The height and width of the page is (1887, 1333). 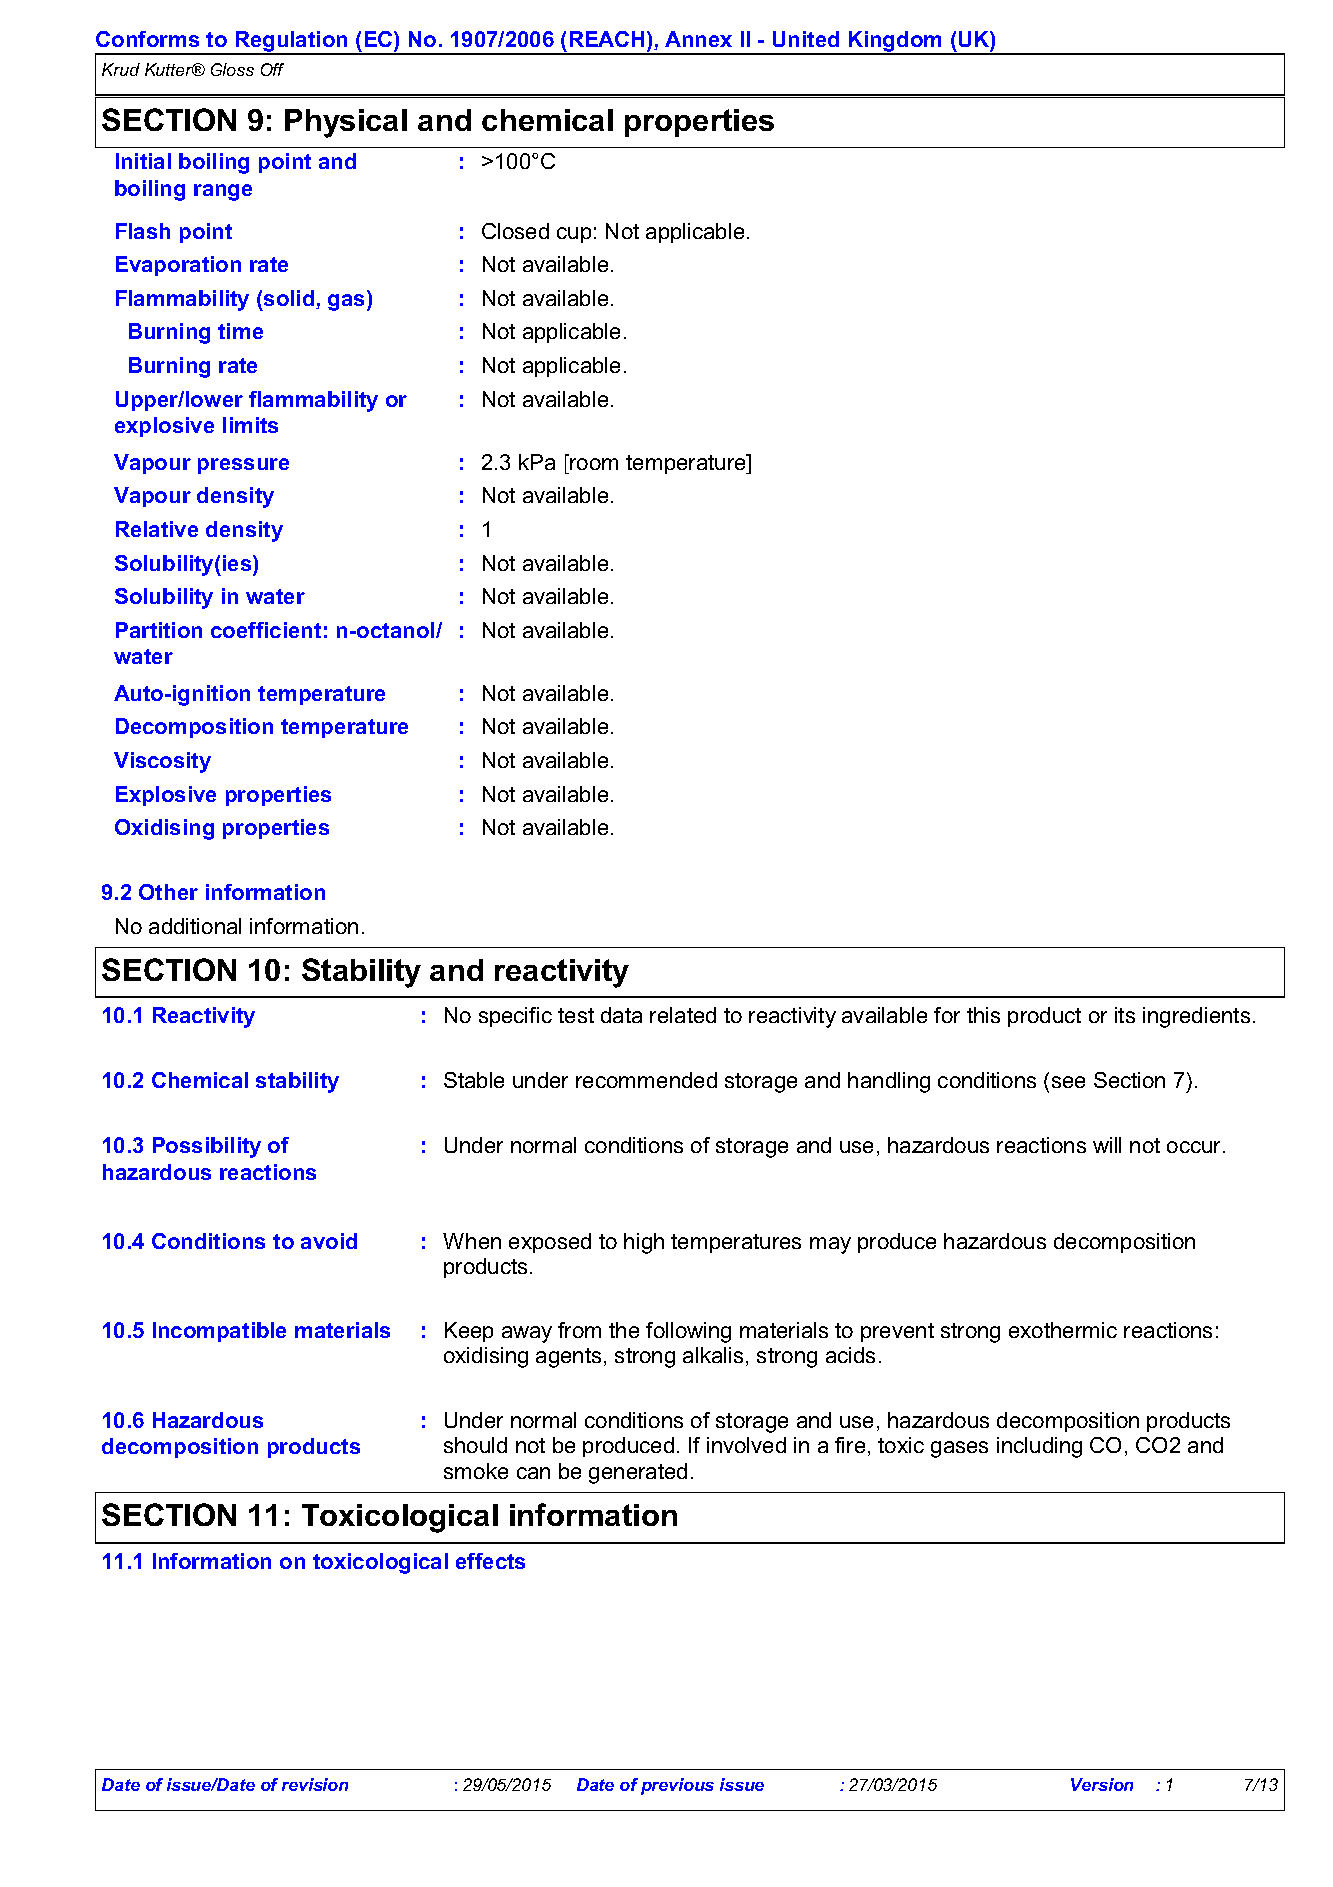 I want to click on Gloss, so click(x=232, y=69).
